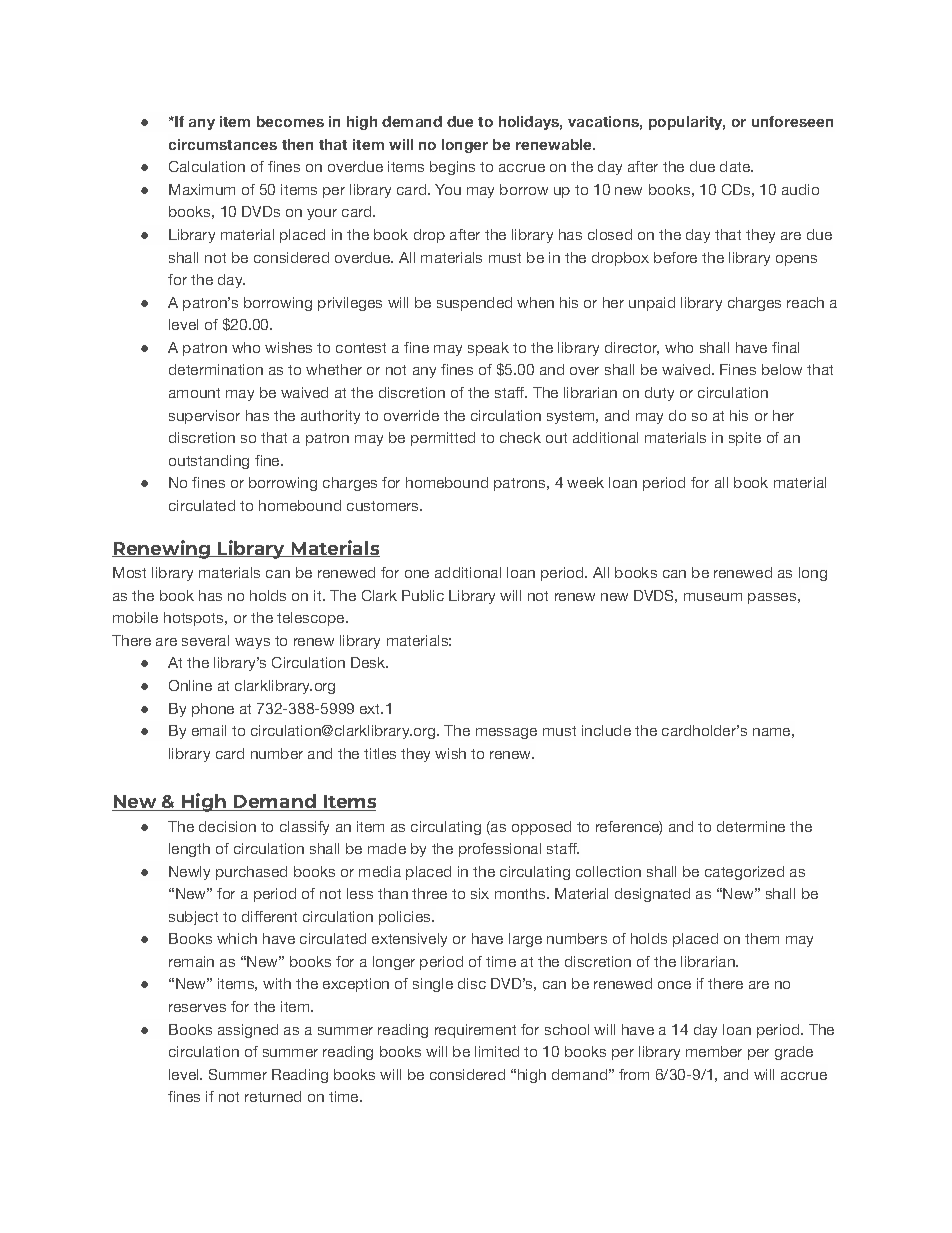 The width and height of the image is (952, 1233). I want to click on professional, so click(500, 850).
